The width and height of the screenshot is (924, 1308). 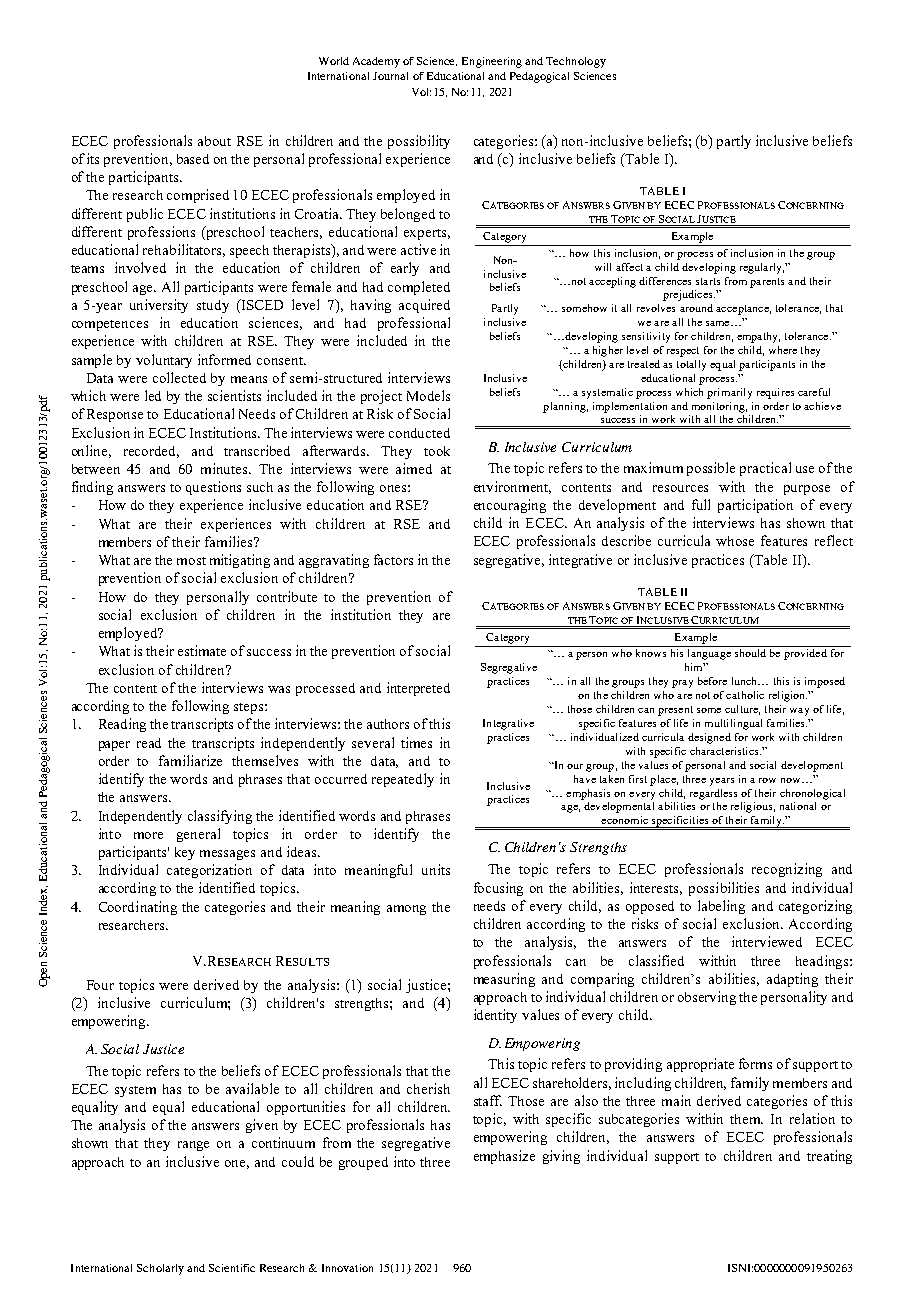 What do you see at coordinates (185, 853) in the screenshot?
I see `key` at bounding box center [185, 853].
